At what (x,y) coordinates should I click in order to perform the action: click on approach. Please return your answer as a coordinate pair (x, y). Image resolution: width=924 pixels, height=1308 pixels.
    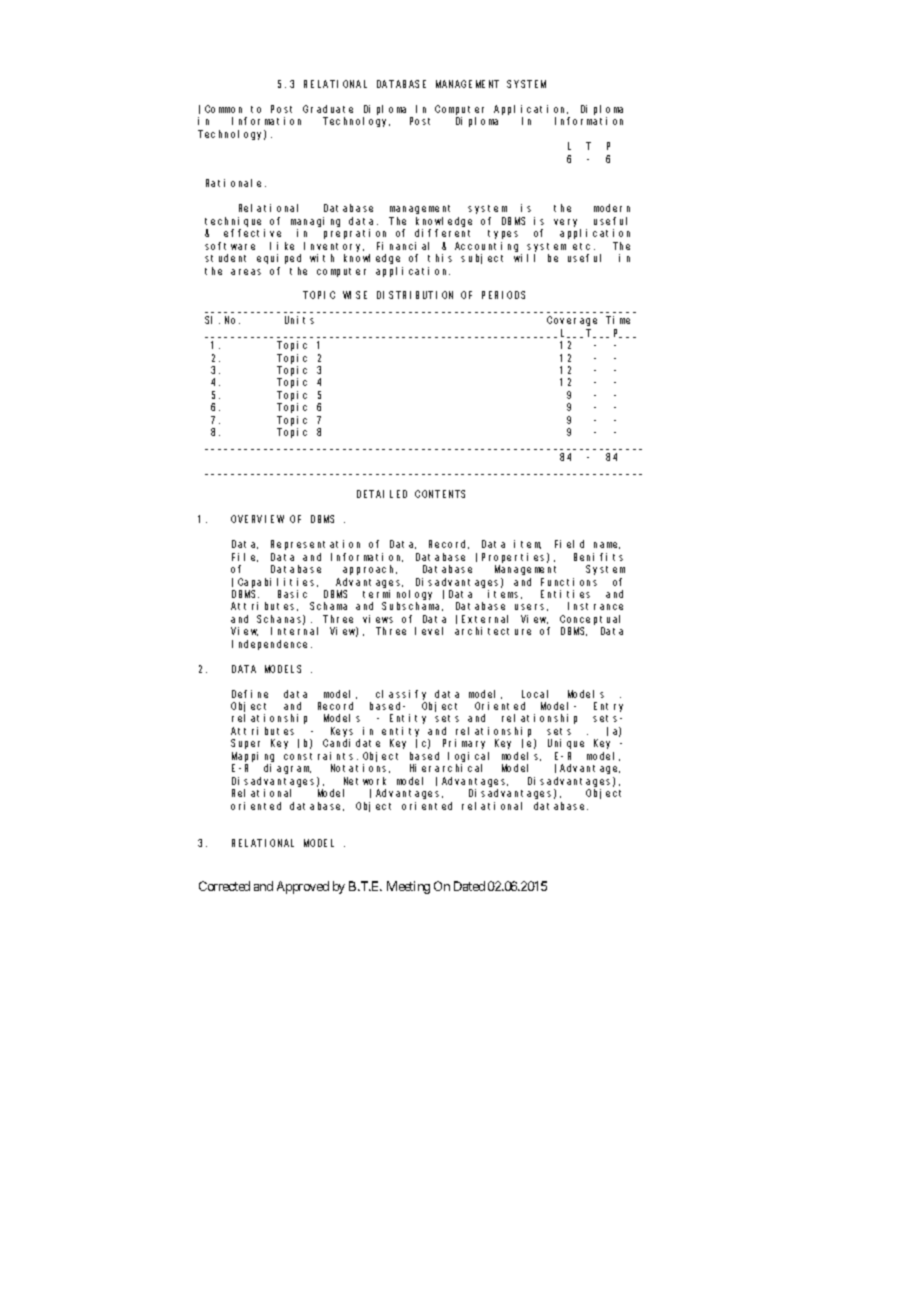
    Looking at the image, I should click on (370, 570).
